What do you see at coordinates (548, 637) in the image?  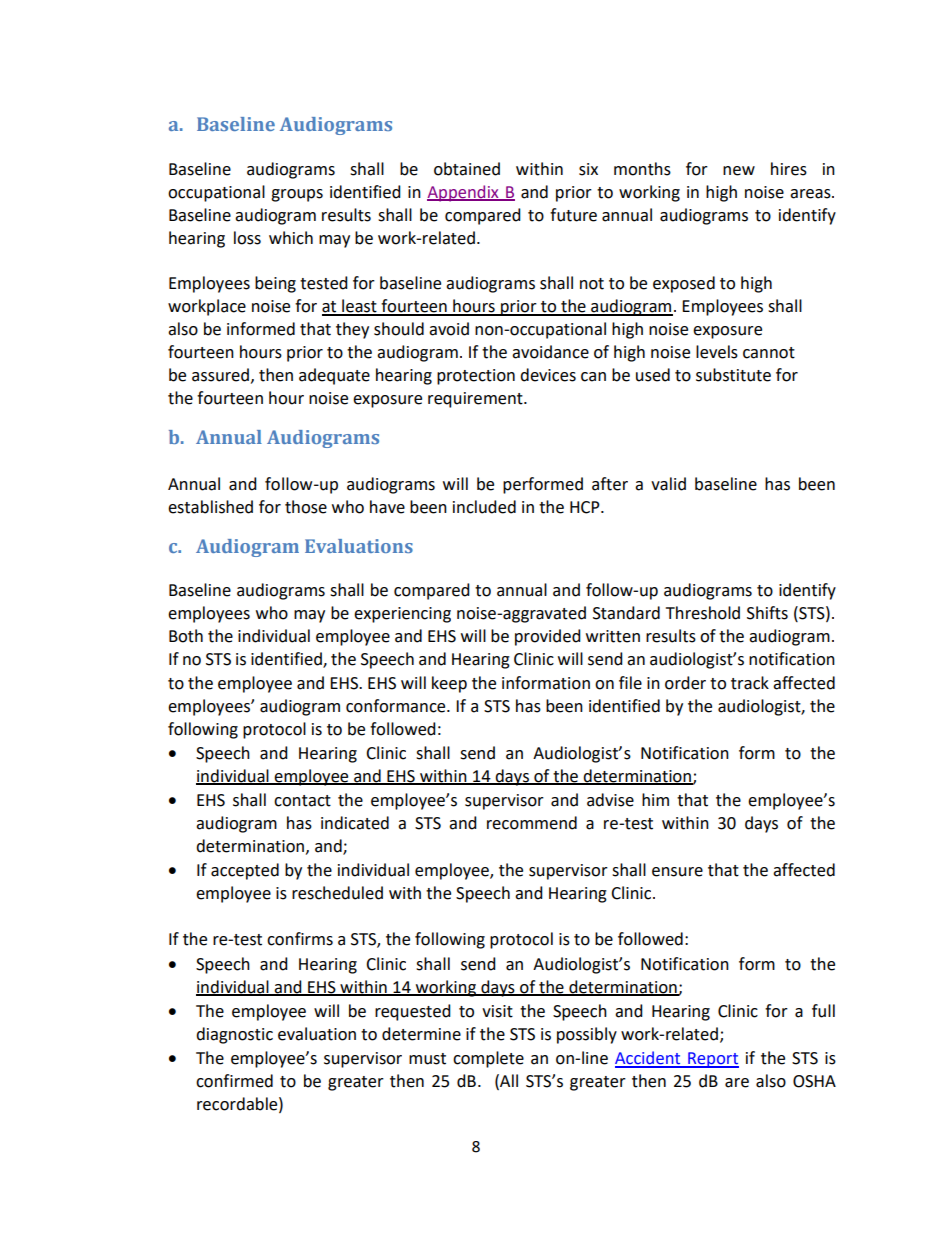 I see `provided` at bounding box center [548, 637].
